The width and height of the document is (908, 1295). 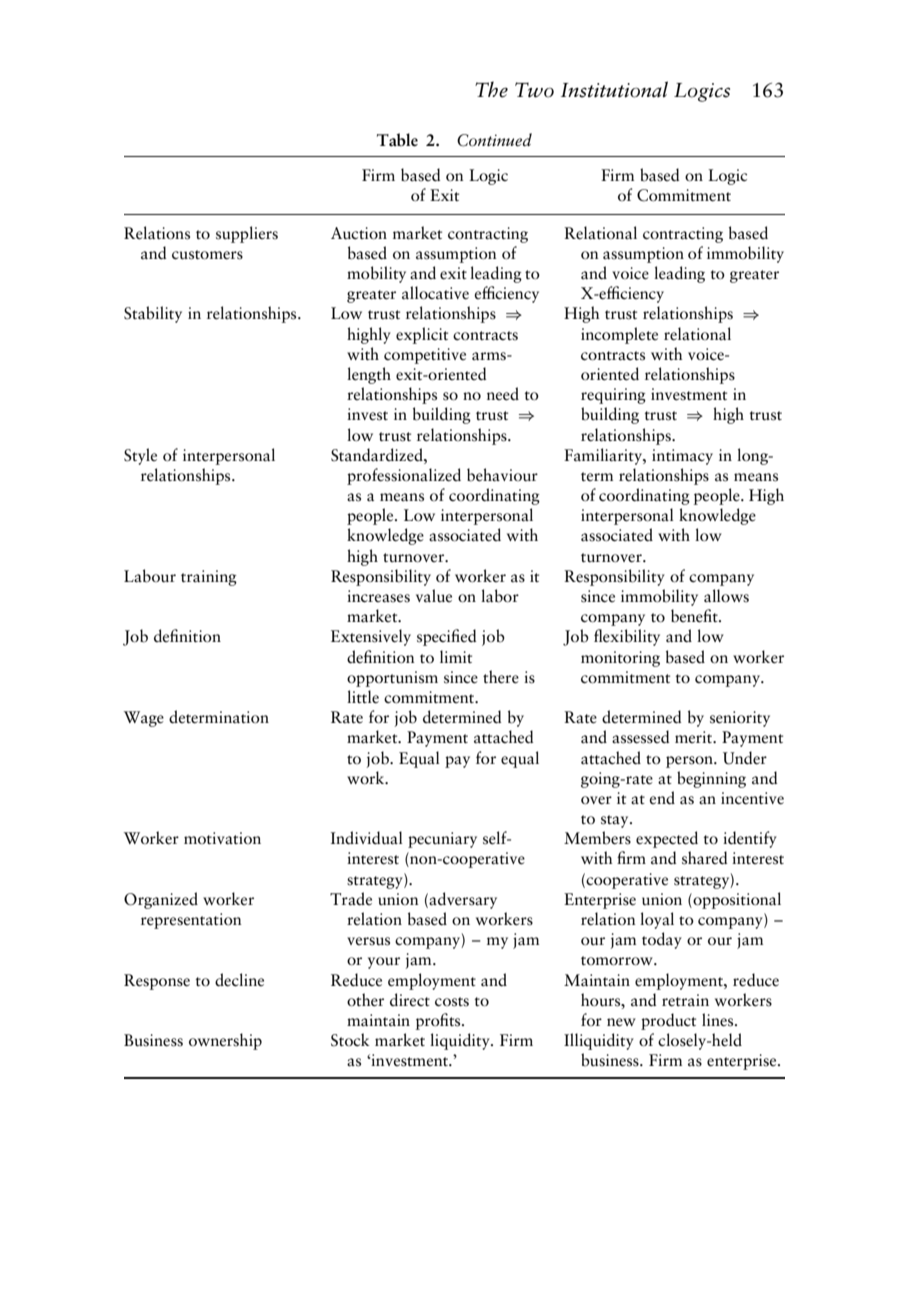 I want to click on intimacy, so click(x=682, y=457).
